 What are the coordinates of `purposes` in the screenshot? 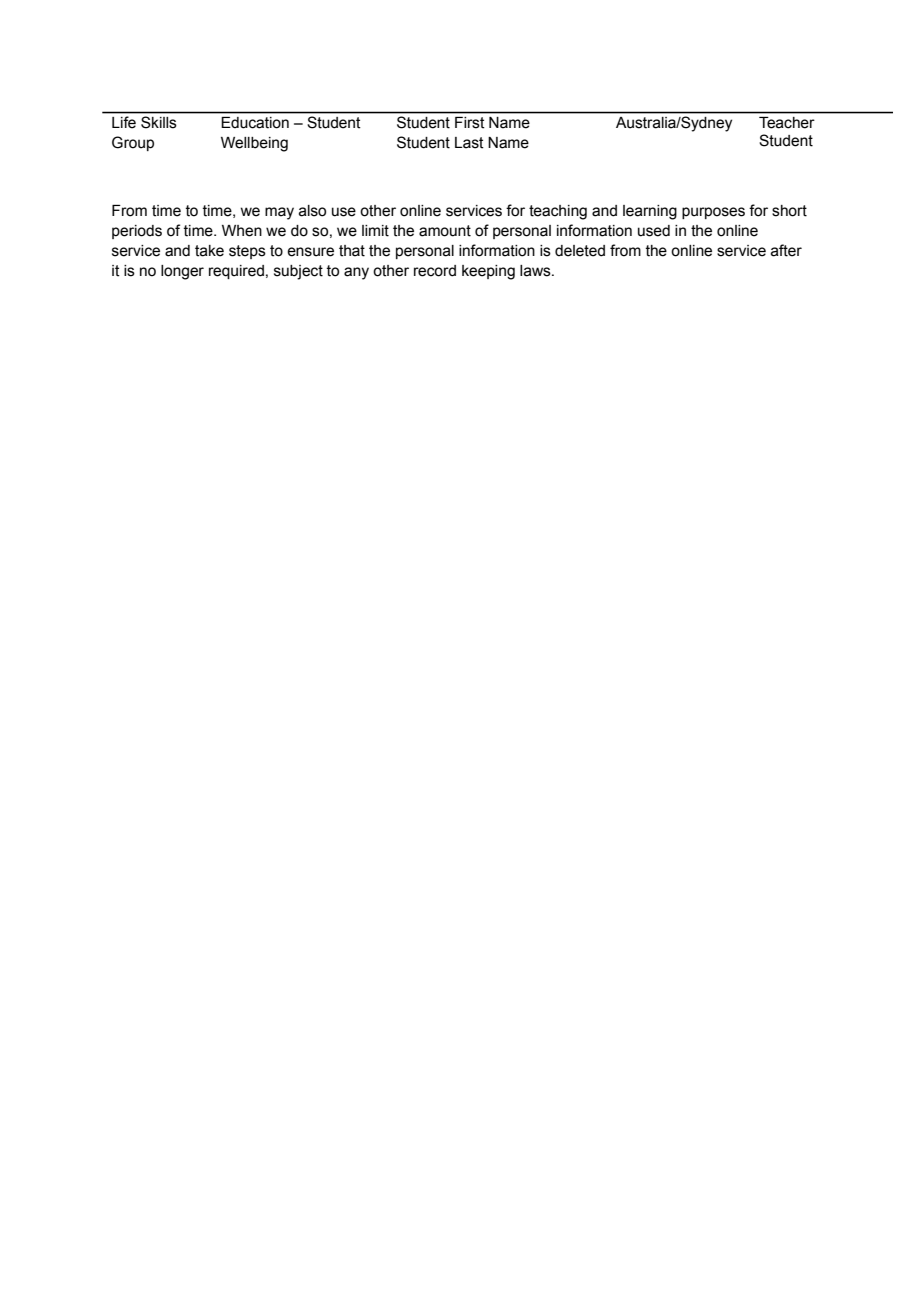 It's located at (713, 213).
